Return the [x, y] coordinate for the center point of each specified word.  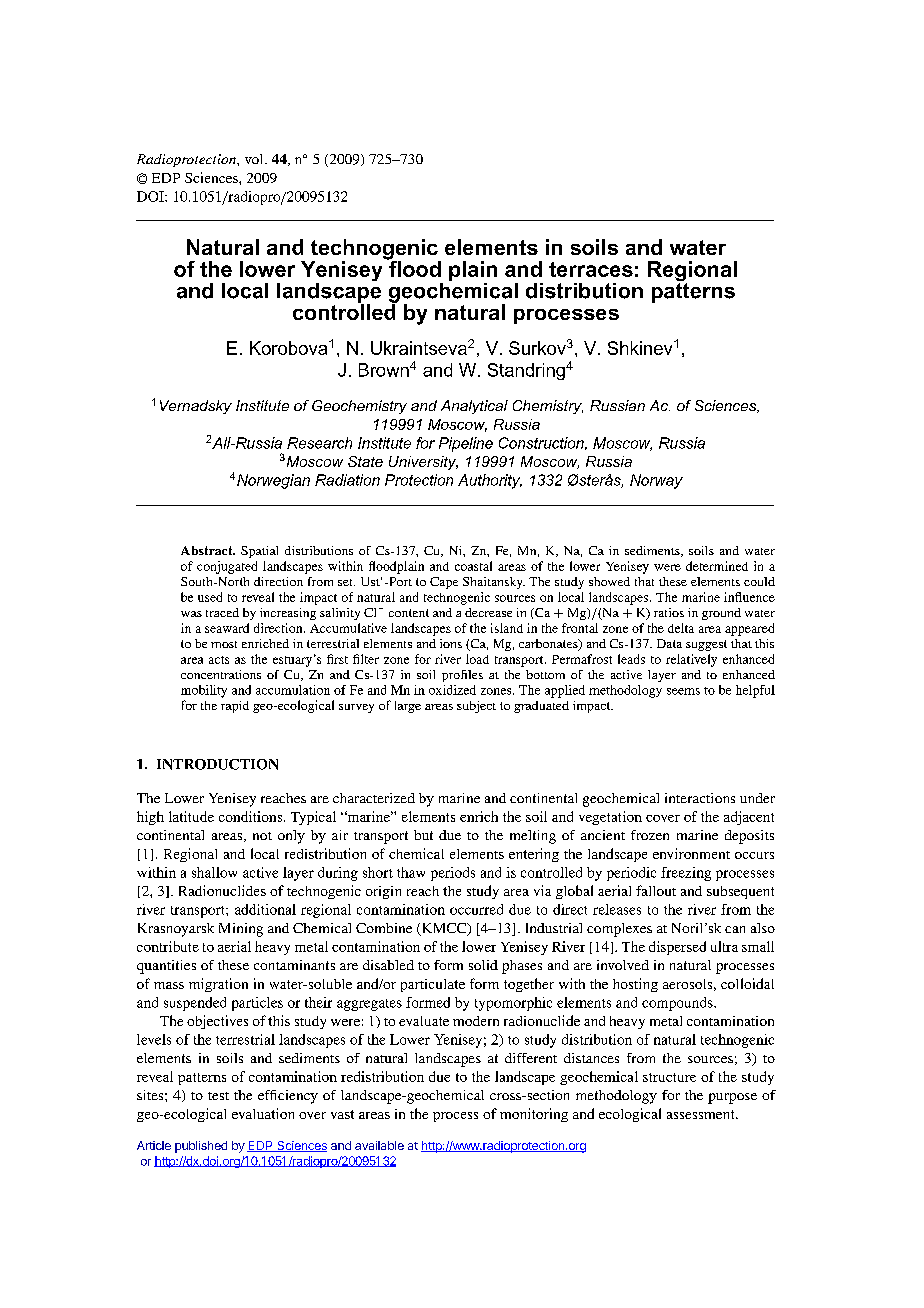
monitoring [534, 1115]
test [218, 1096]
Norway [656, 481]
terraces [591, 269]
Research [319, 443]
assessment [702, 1114]
